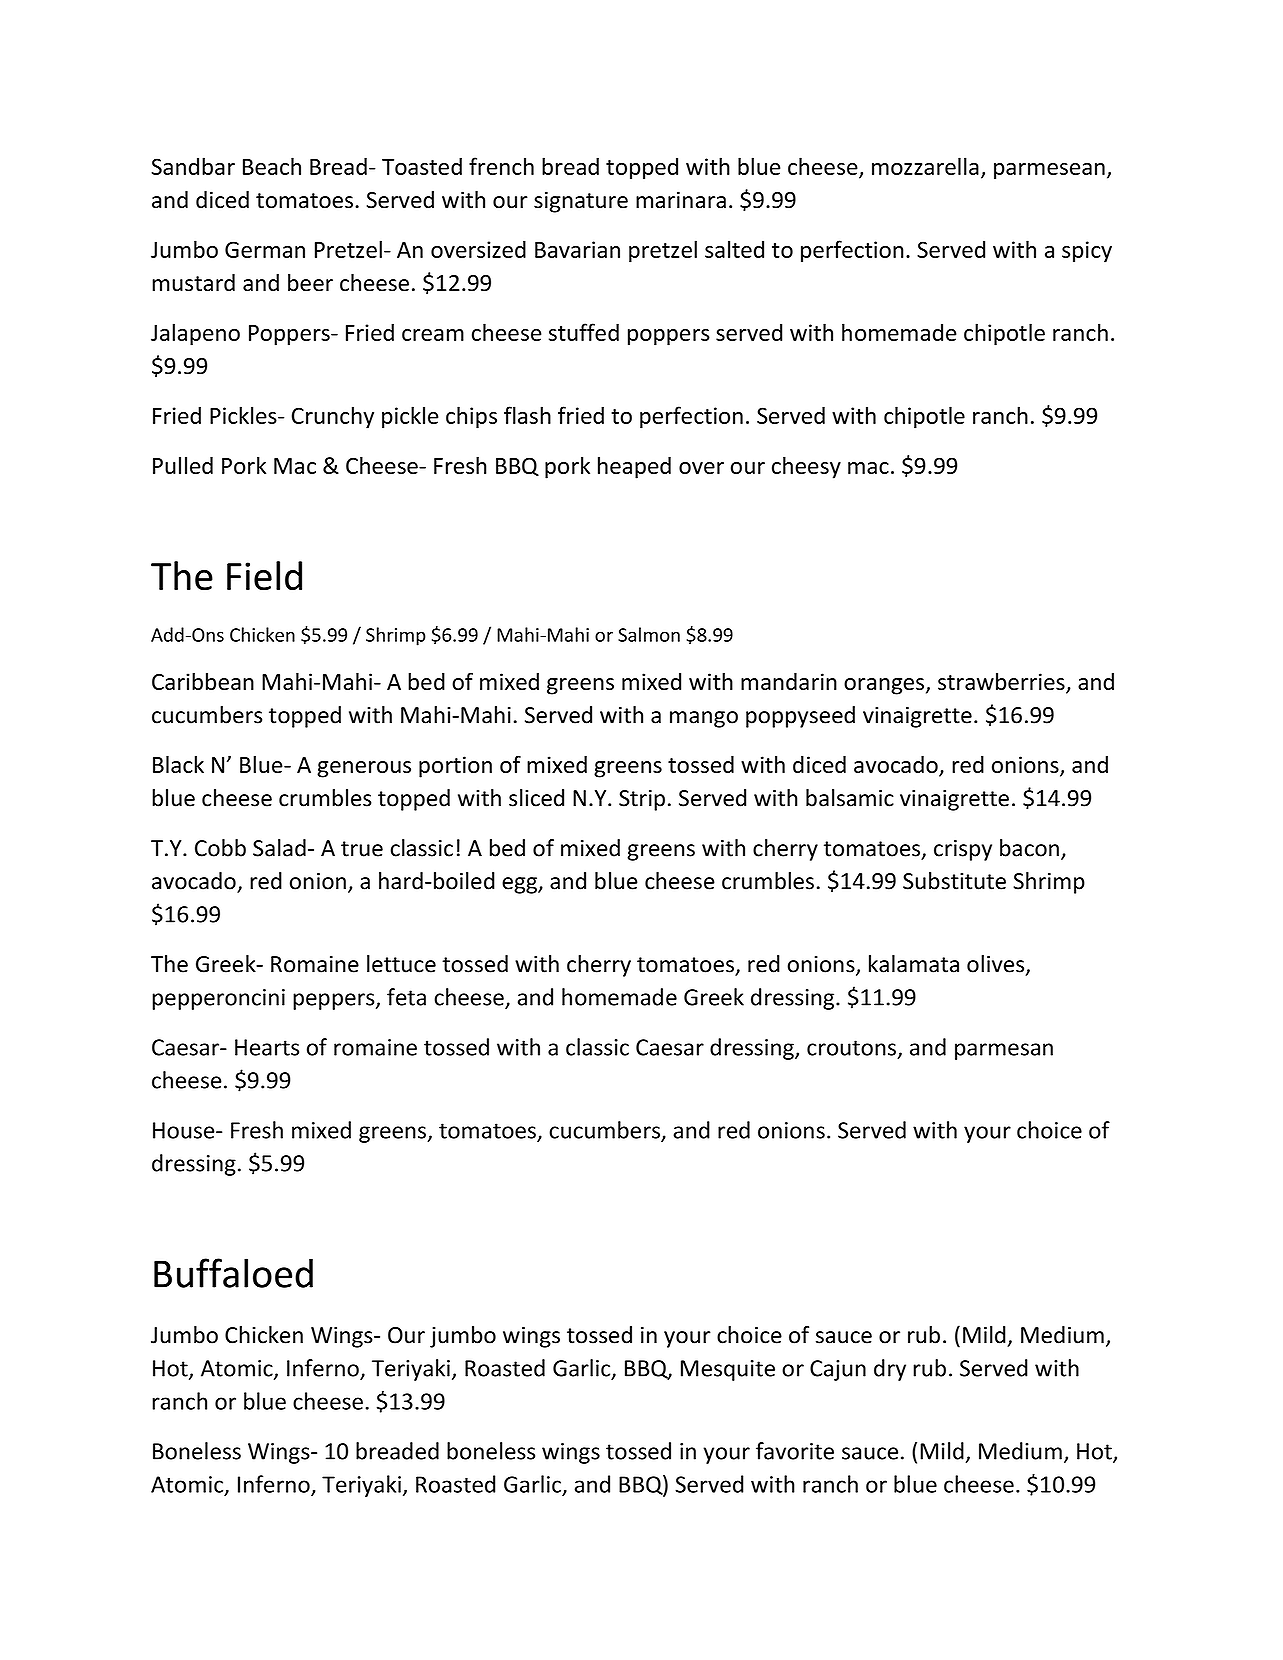  I want to click on feta, so click(406, 997).
